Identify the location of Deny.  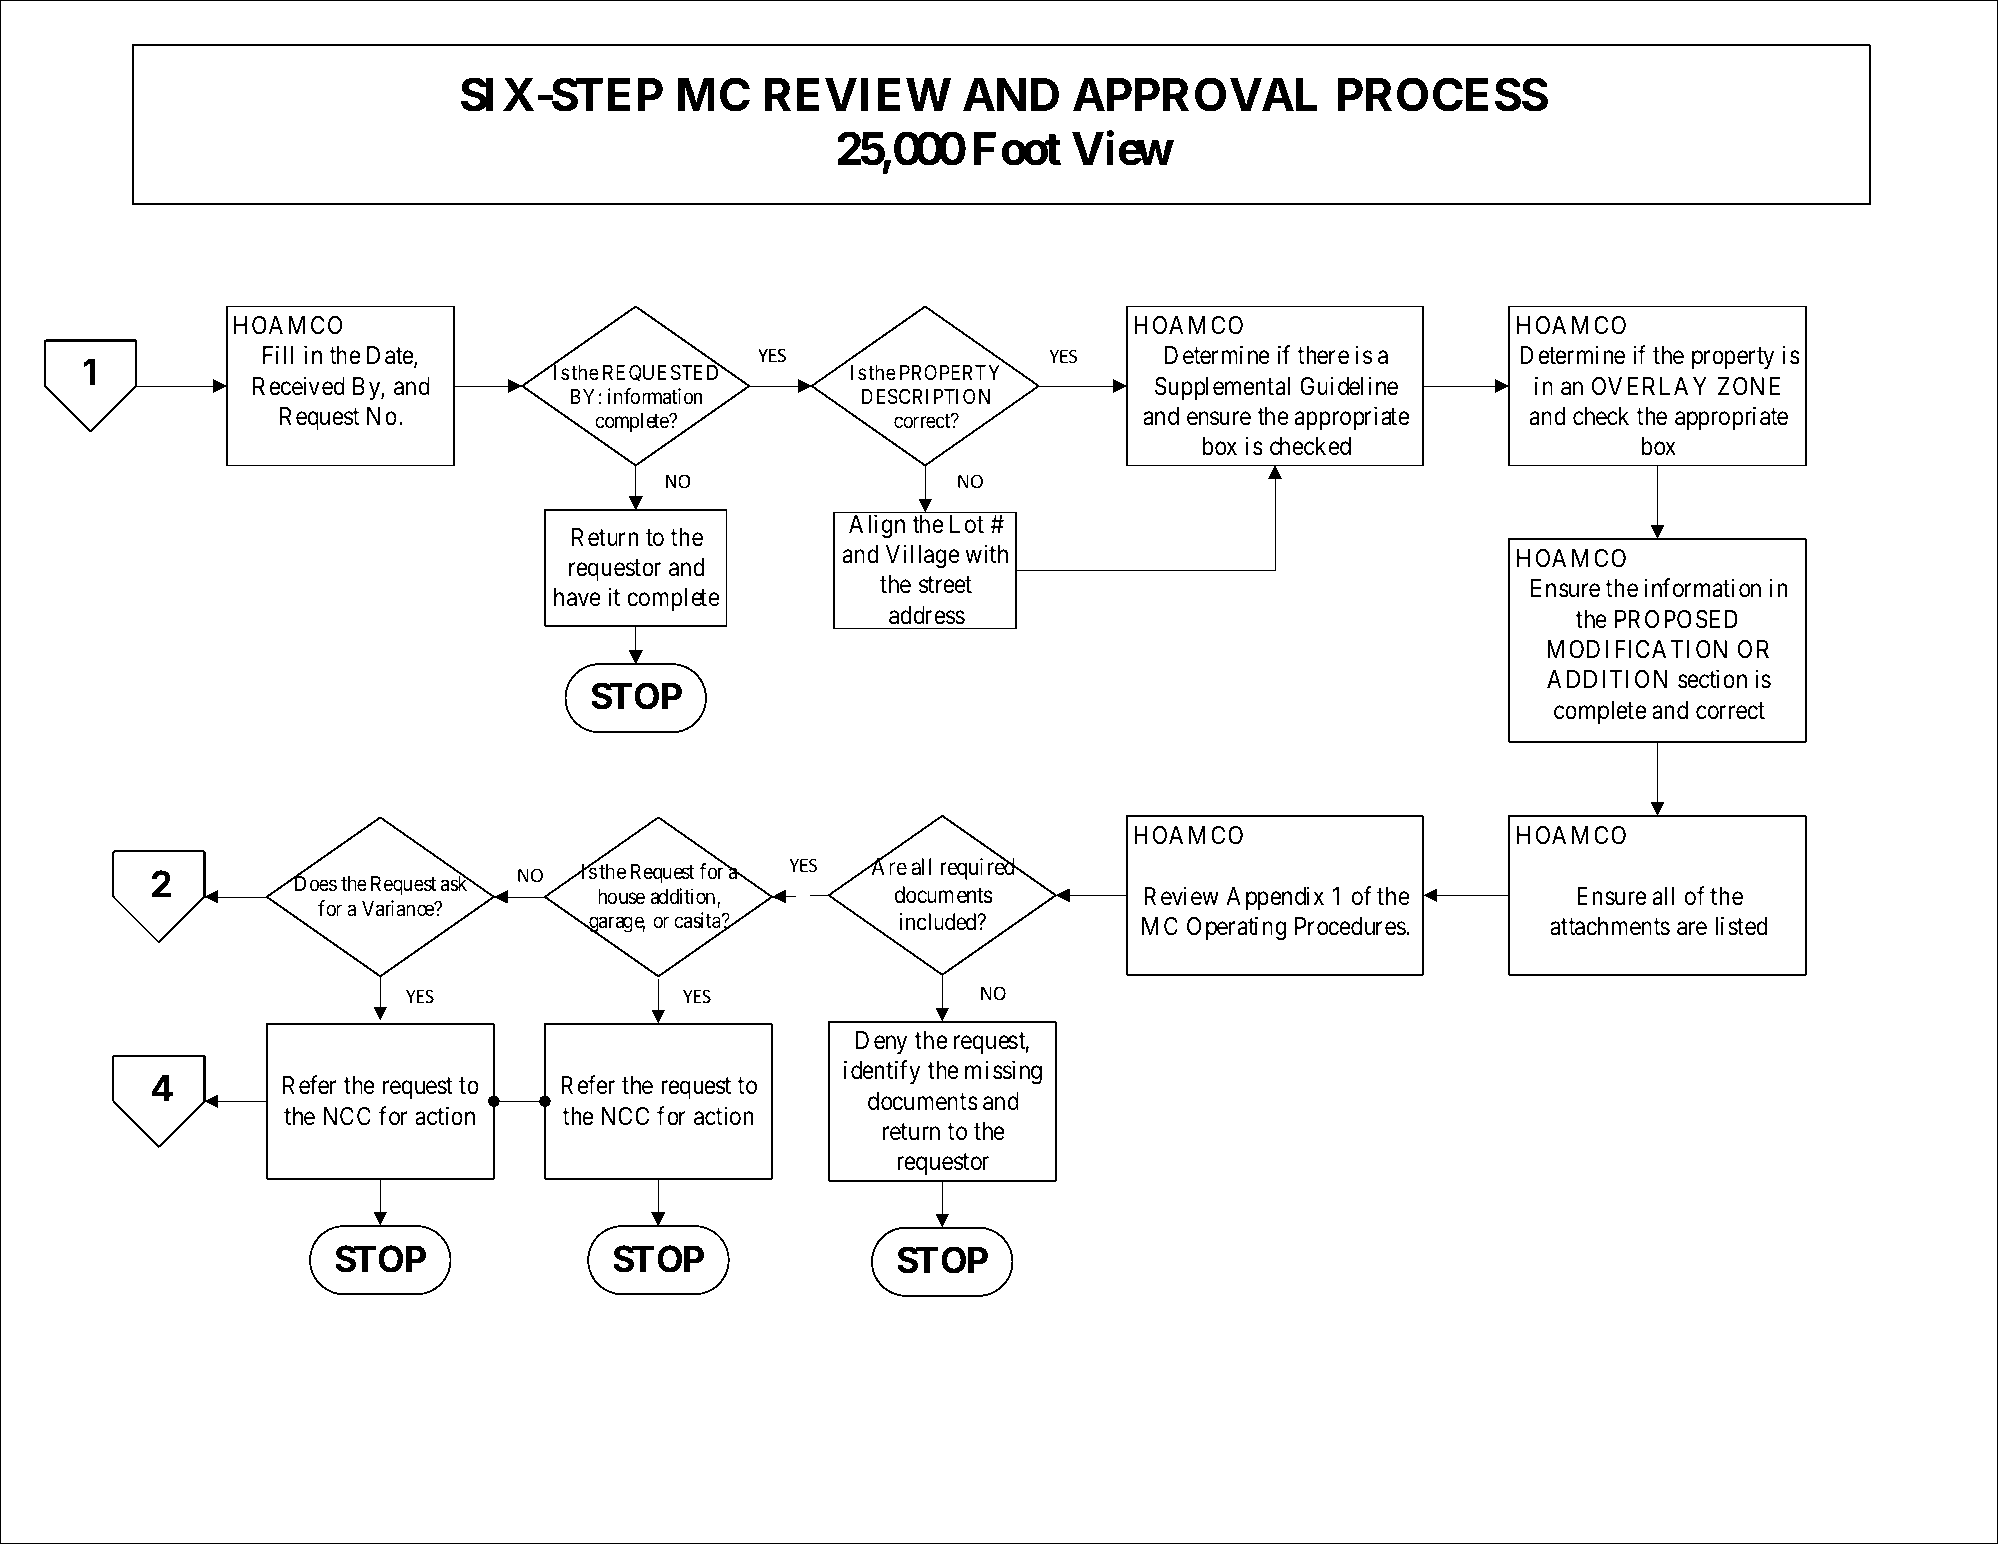
(881, 1042).
